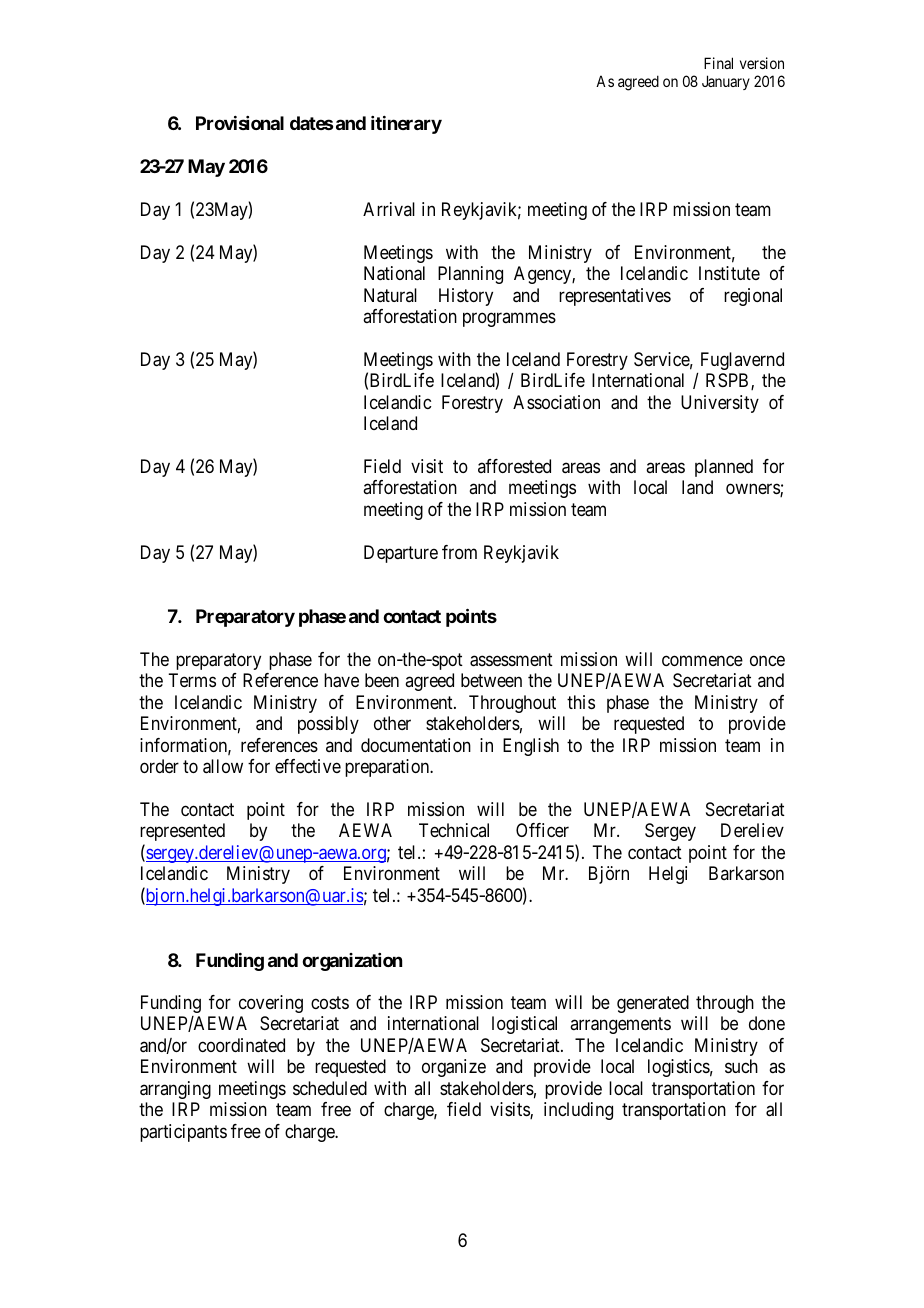  What do you see at coordinates (240, 123) in the screenshot?
I see `Provisional` at bounding box center [240, 123].
